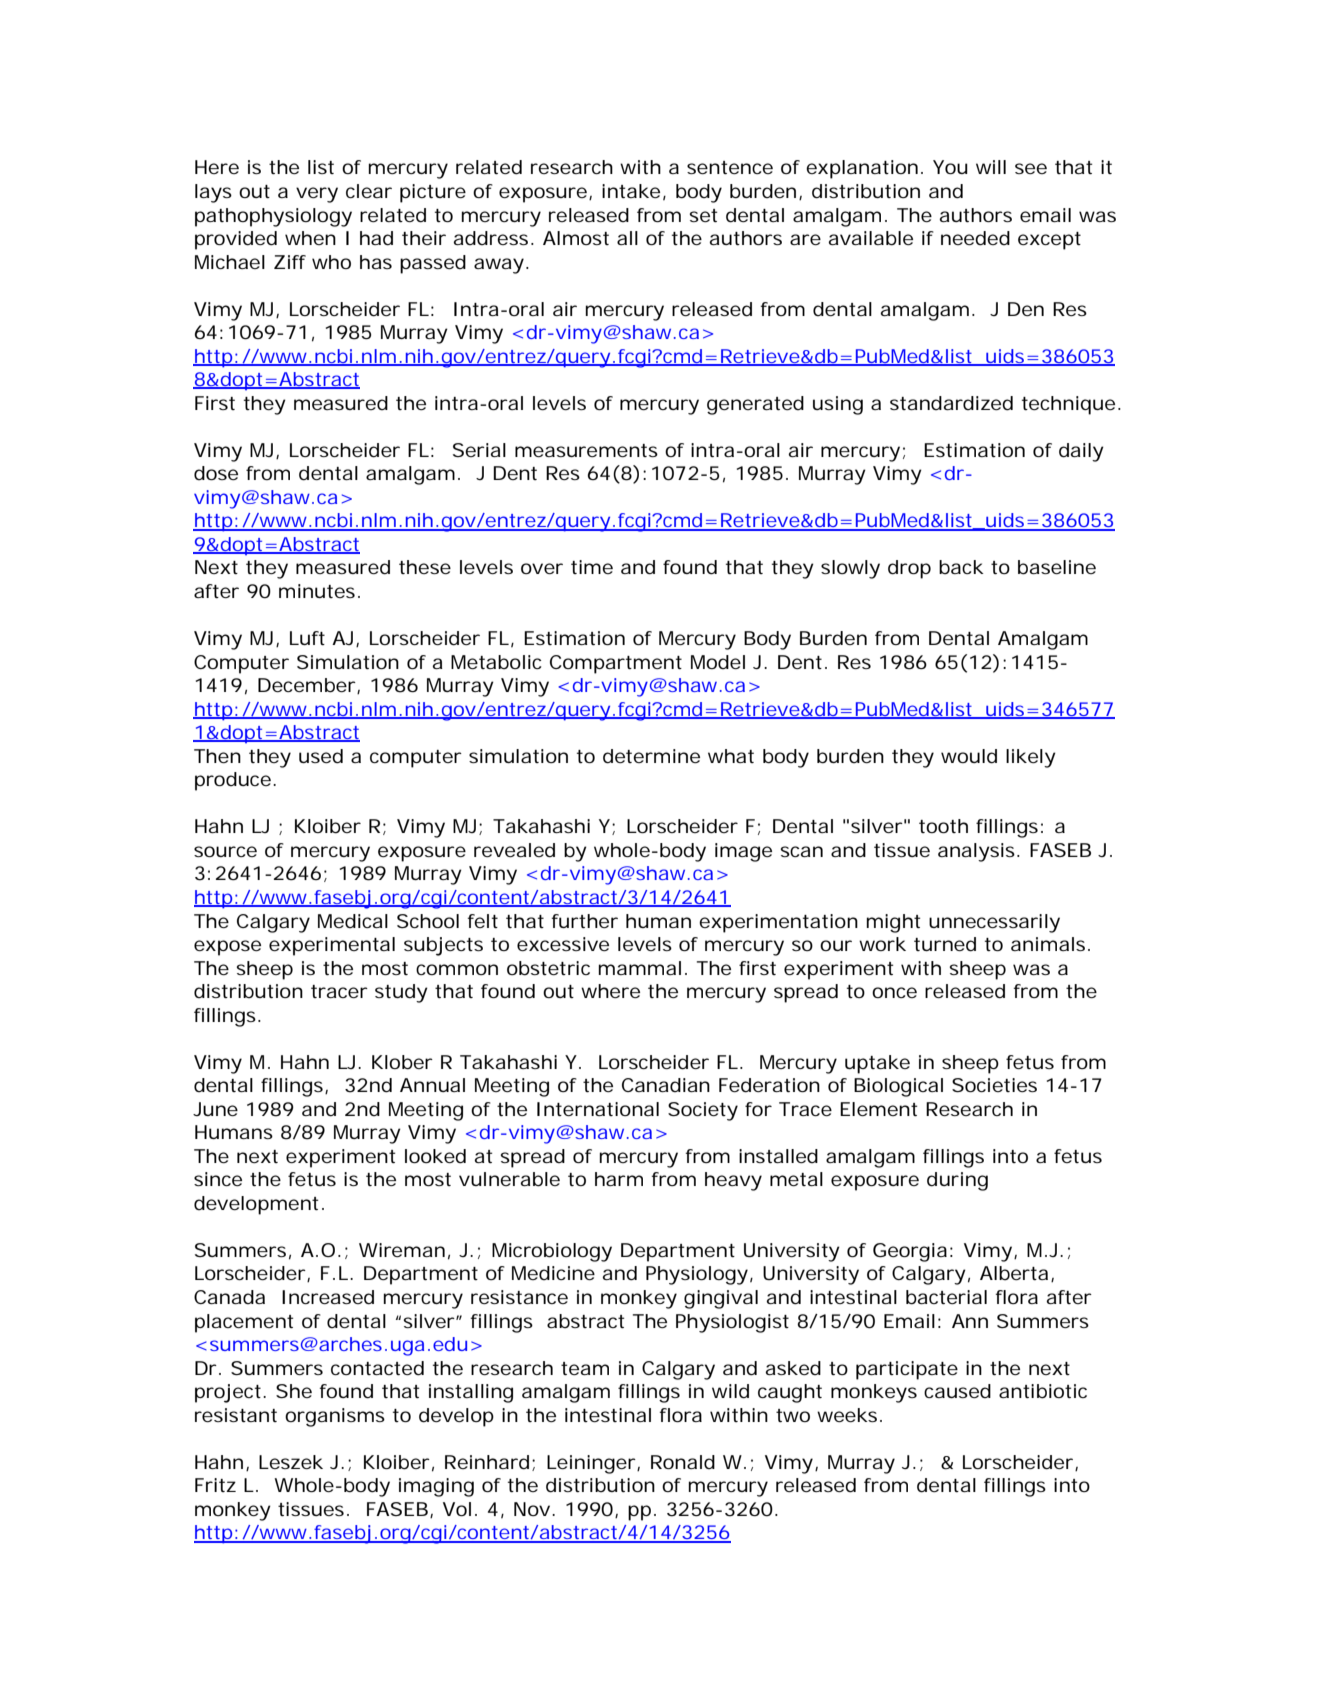 The image size is (1317, 1704). Describe the element at coordinates (976, 852) in the image. I see `analysis` at that location.
